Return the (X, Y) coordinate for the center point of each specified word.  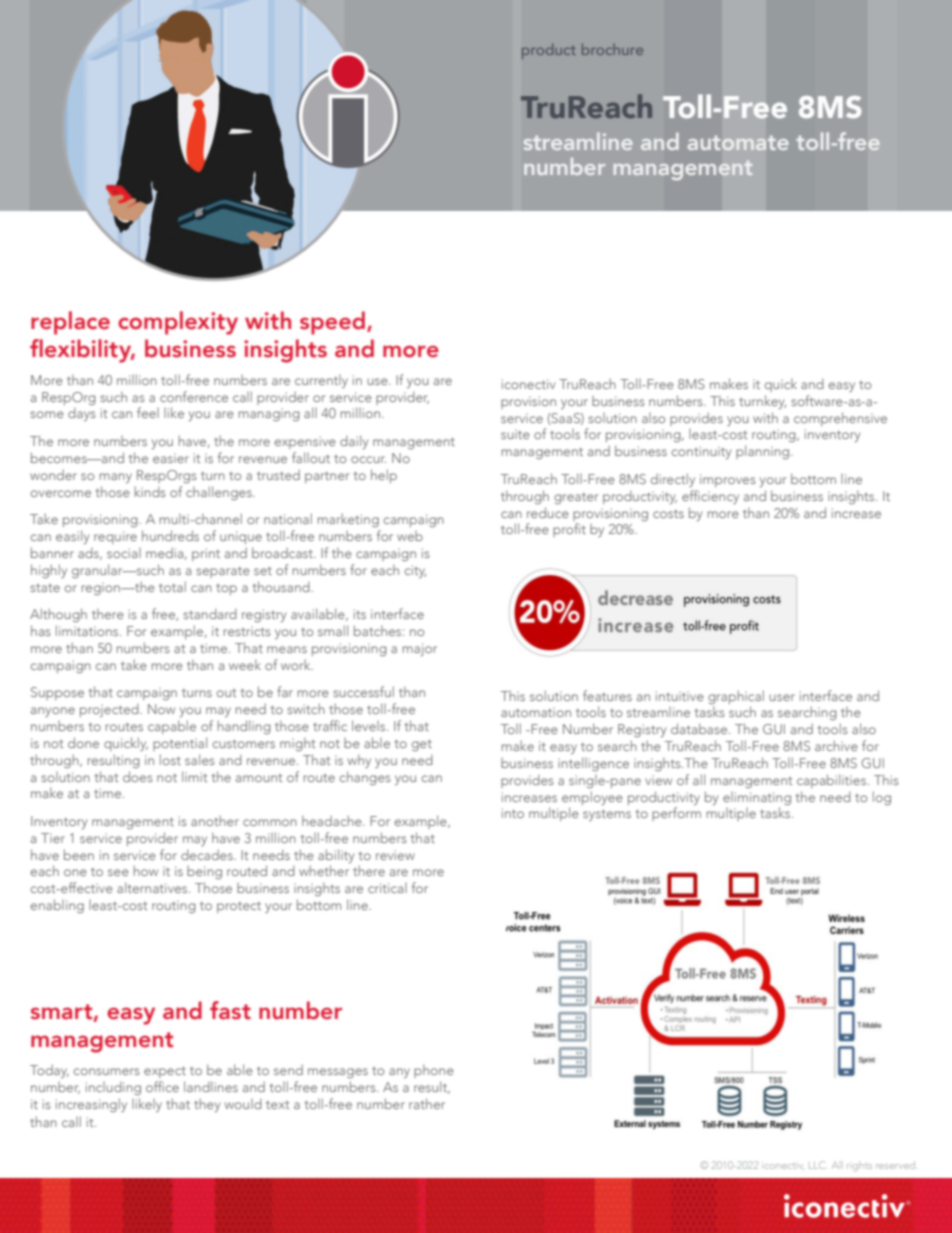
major (419, 649)
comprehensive (840, 419)
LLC (817, 1165)
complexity (178, 323)
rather (427, 1103)
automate (738, 142)
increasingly (91, 1105)
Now (161, 709)
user (782, 697)
